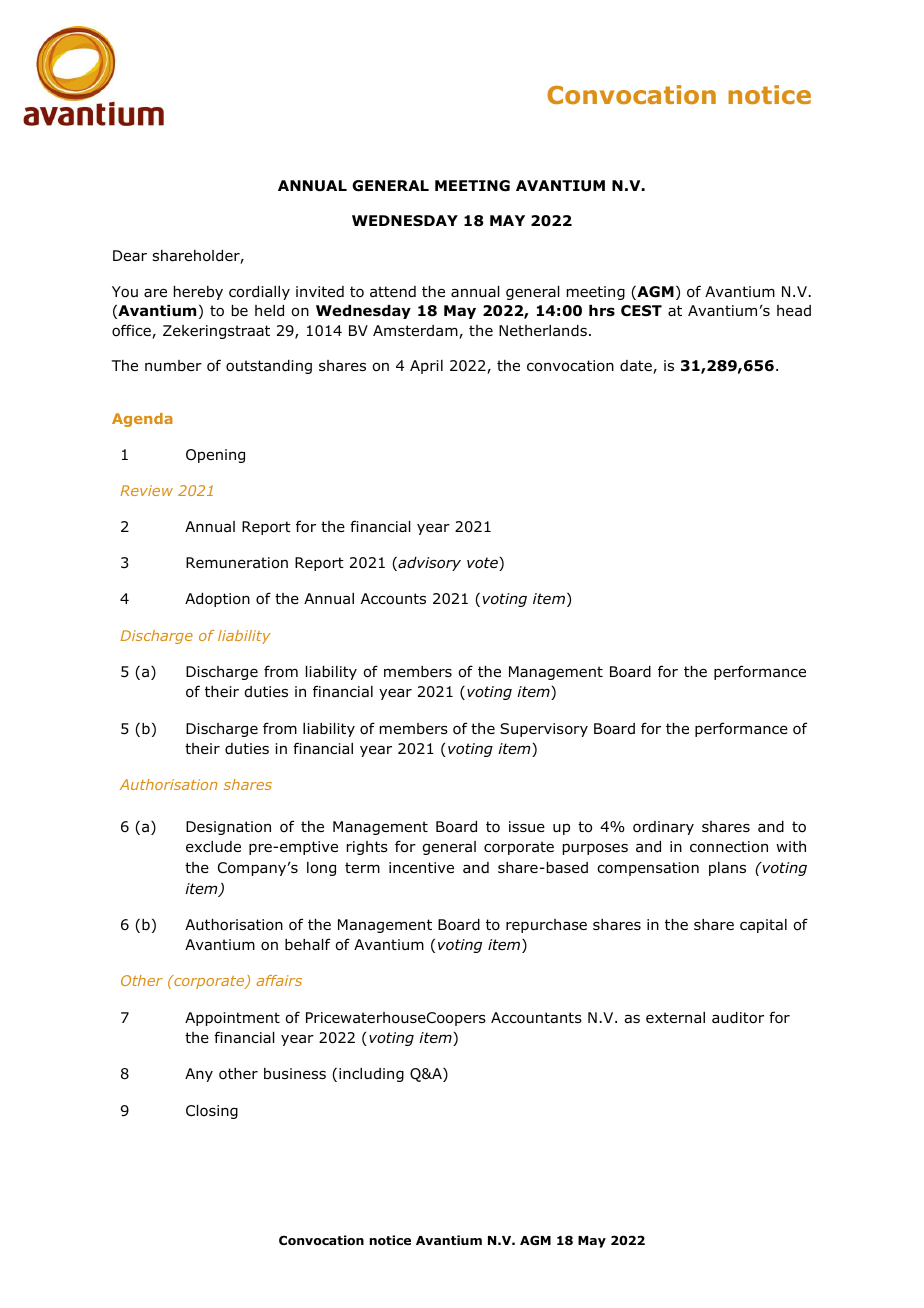  Describe the element at coordinates (212, 1112) in the screenshot. I see `Closing` at that location.
